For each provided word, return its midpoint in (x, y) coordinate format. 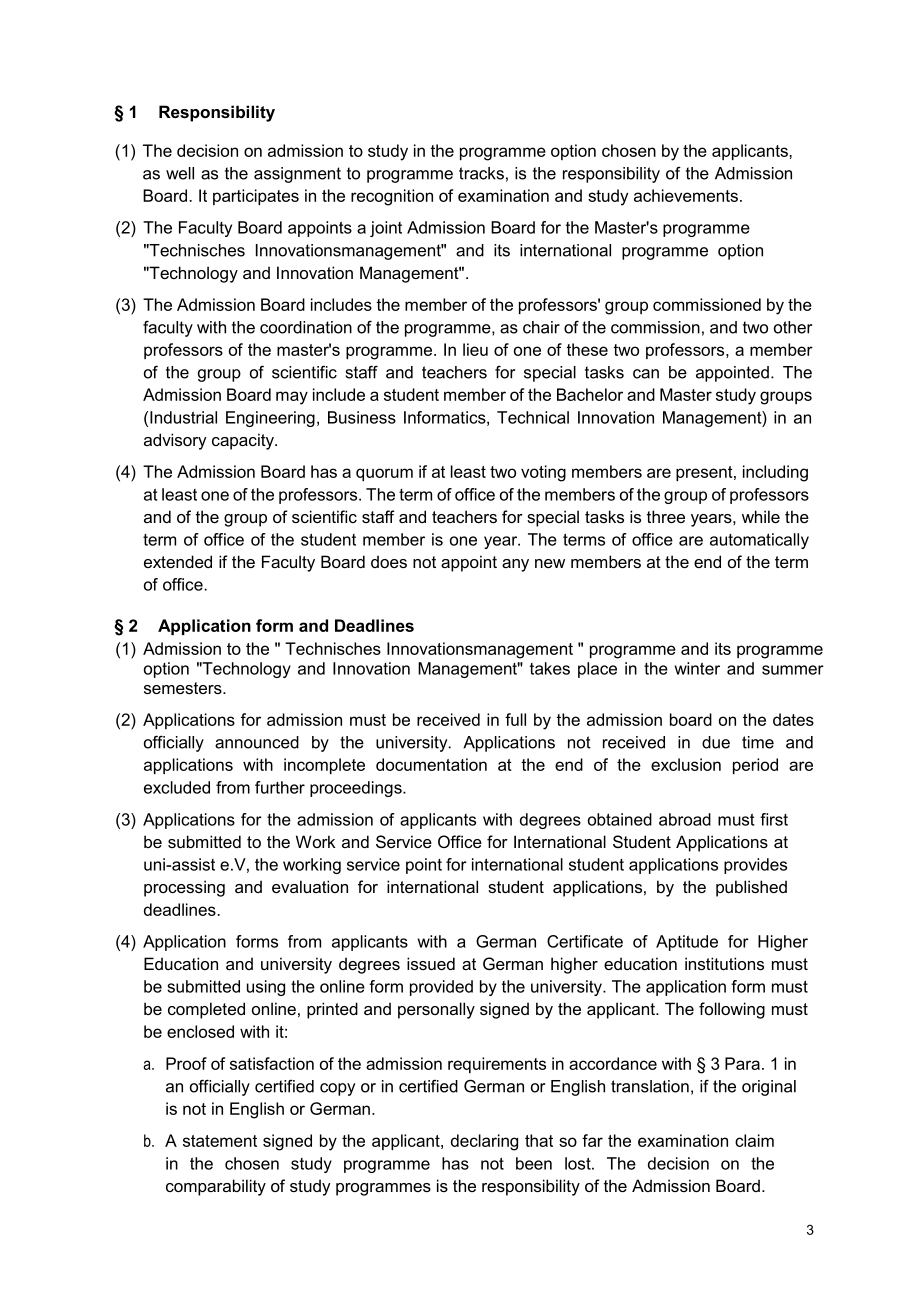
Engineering (270, 419)
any (515, 565)
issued (431, 963)
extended (178, 561)
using (266, 988)
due (716, 742)
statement (220, 1141)
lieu (475, 349)
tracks (481, 173)
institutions (724, 963)
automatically (759, 541)
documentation (431, 764)
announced (257, 742)
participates (256, 197)
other (793, 327)
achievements (686, 195)
